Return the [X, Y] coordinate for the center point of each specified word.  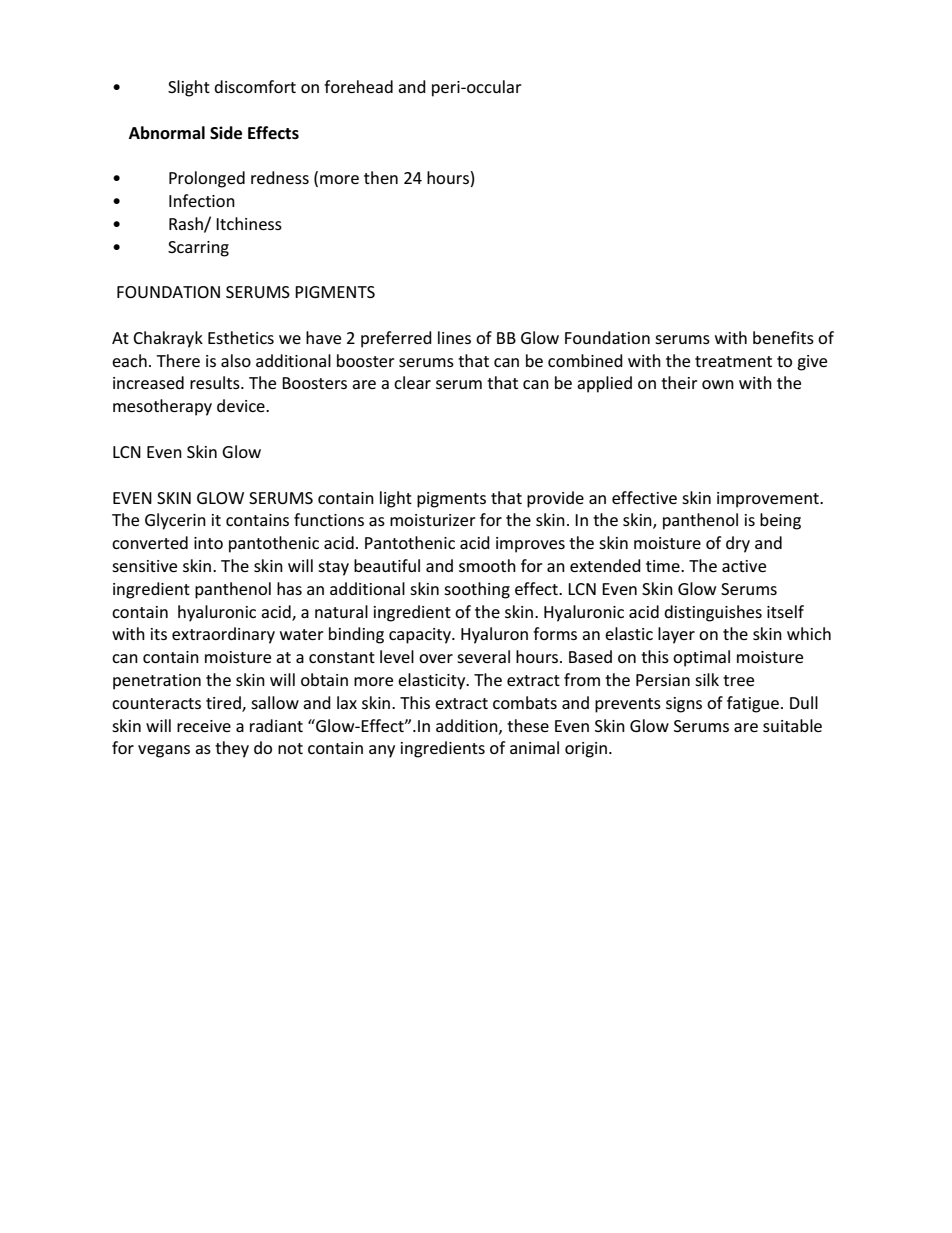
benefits [783, 337]
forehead [358, 86]
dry [738, 544]
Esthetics [241, 337]
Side [226, 133]
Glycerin [175, 521]
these [528, 725]
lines [454, 337]
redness [280, 177]
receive [204, 726]
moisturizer [433, 520]
